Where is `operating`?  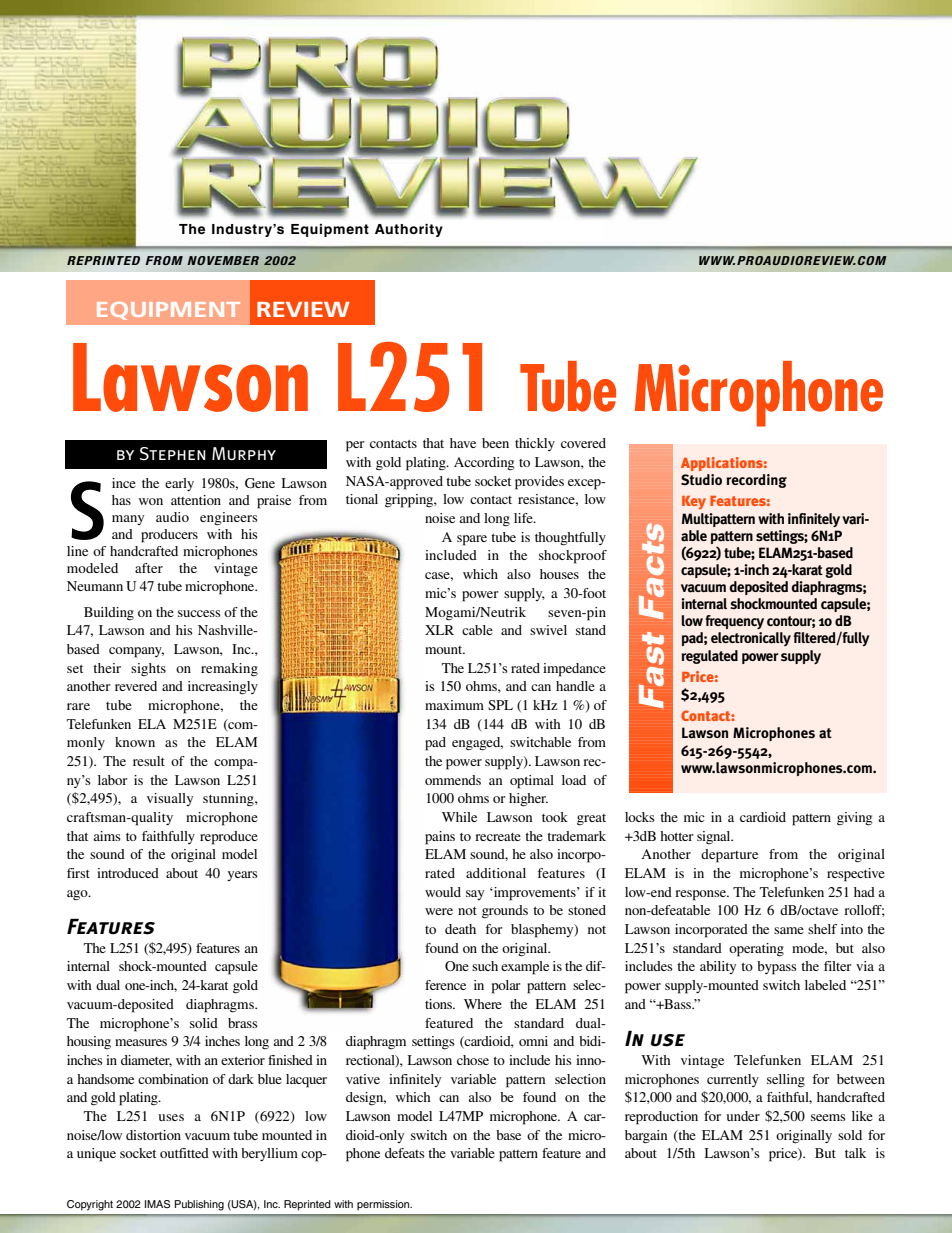 operating is located at coordinates (756, 950).
